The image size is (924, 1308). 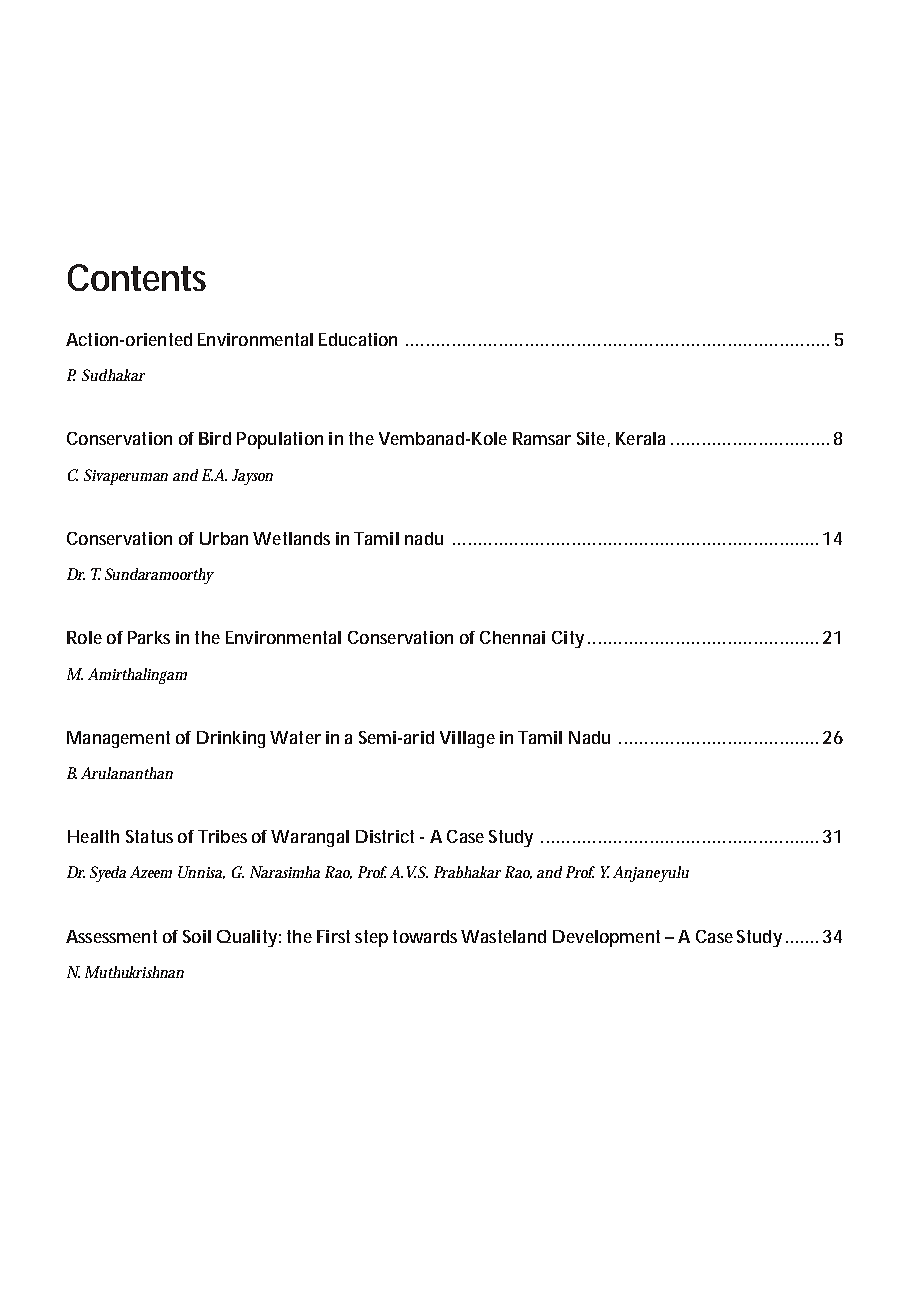 I want to click on Wetlands, so click(x=291, y=538).
